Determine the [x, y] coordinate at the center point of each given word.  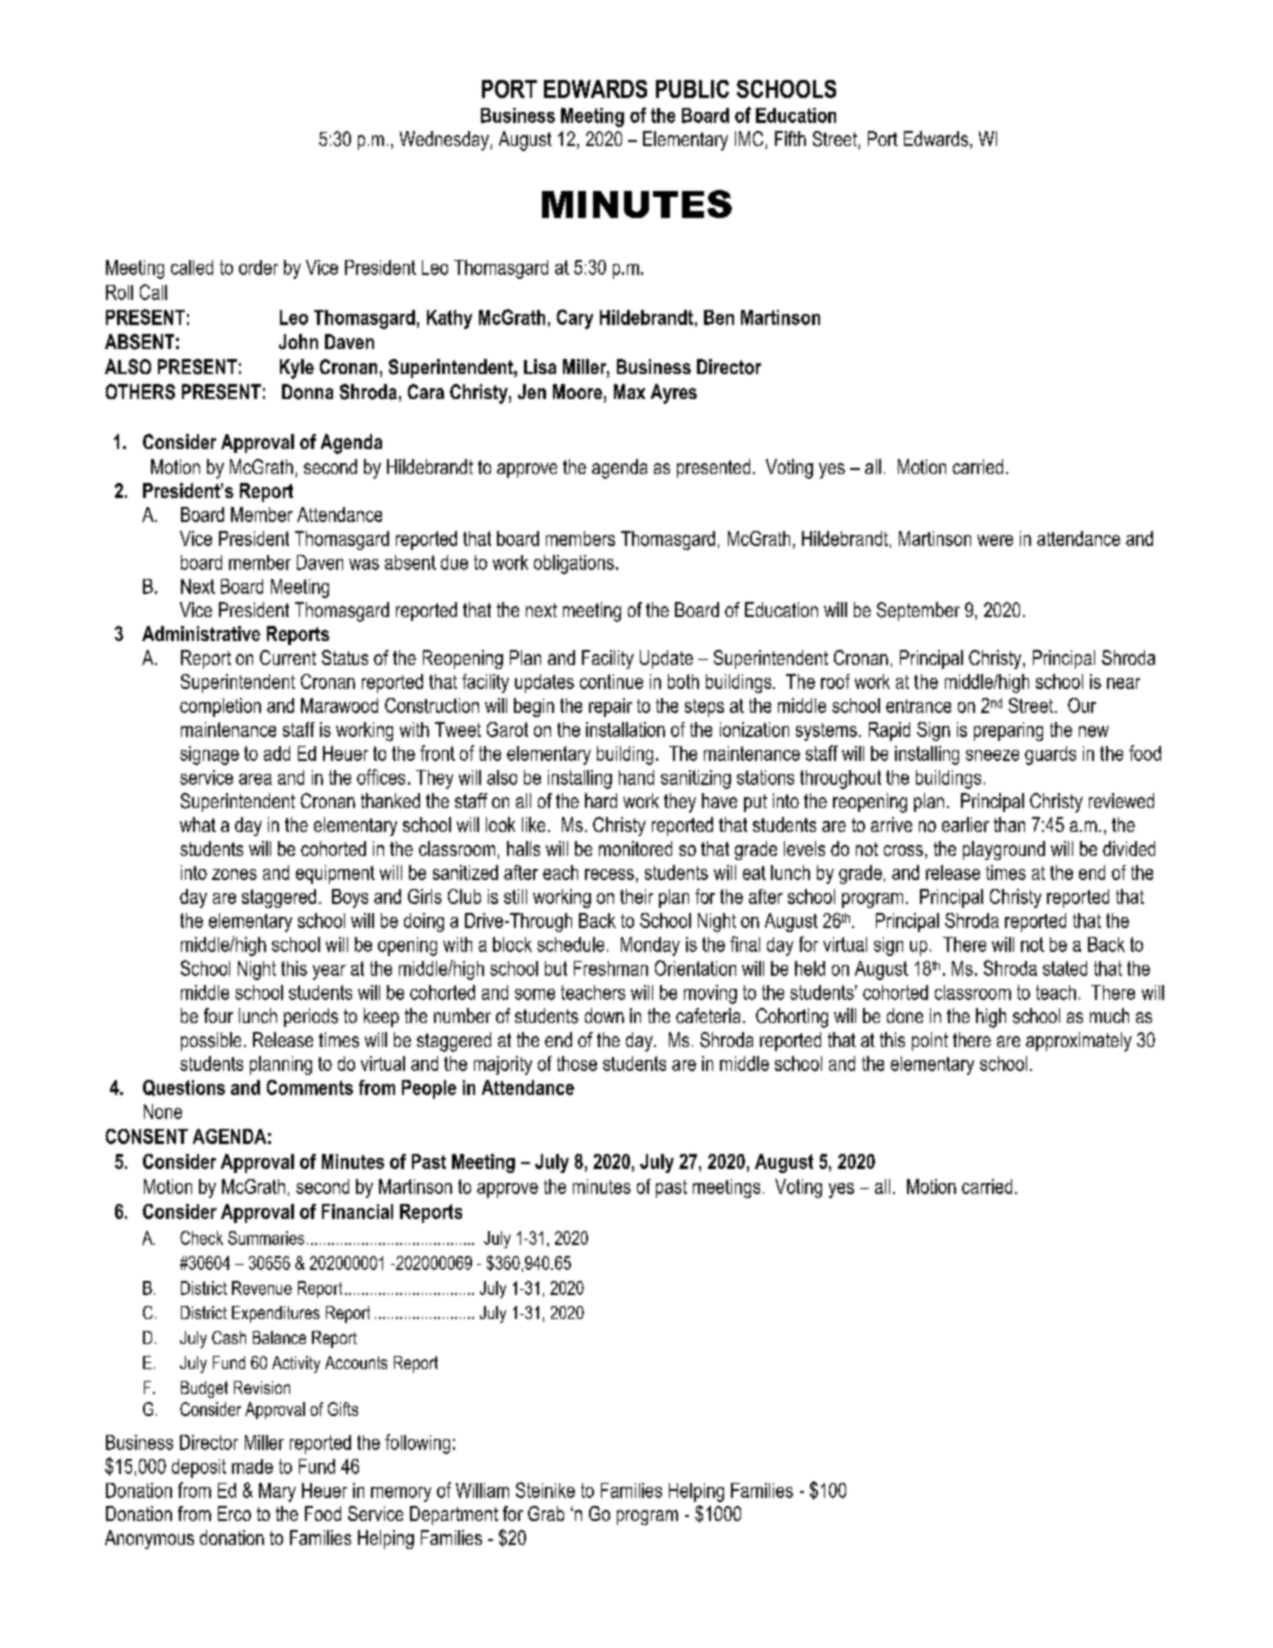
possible [211, 1041]
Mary [277, 1492]
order [258, 267]
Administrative [201, 633]
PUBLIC [692, 89]
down [604, 1015]
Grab [546, 1513]
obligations [574, 564]
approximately [1079, 1042]
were [995, 540]
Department [454, 1515]
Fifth [790, 138]
